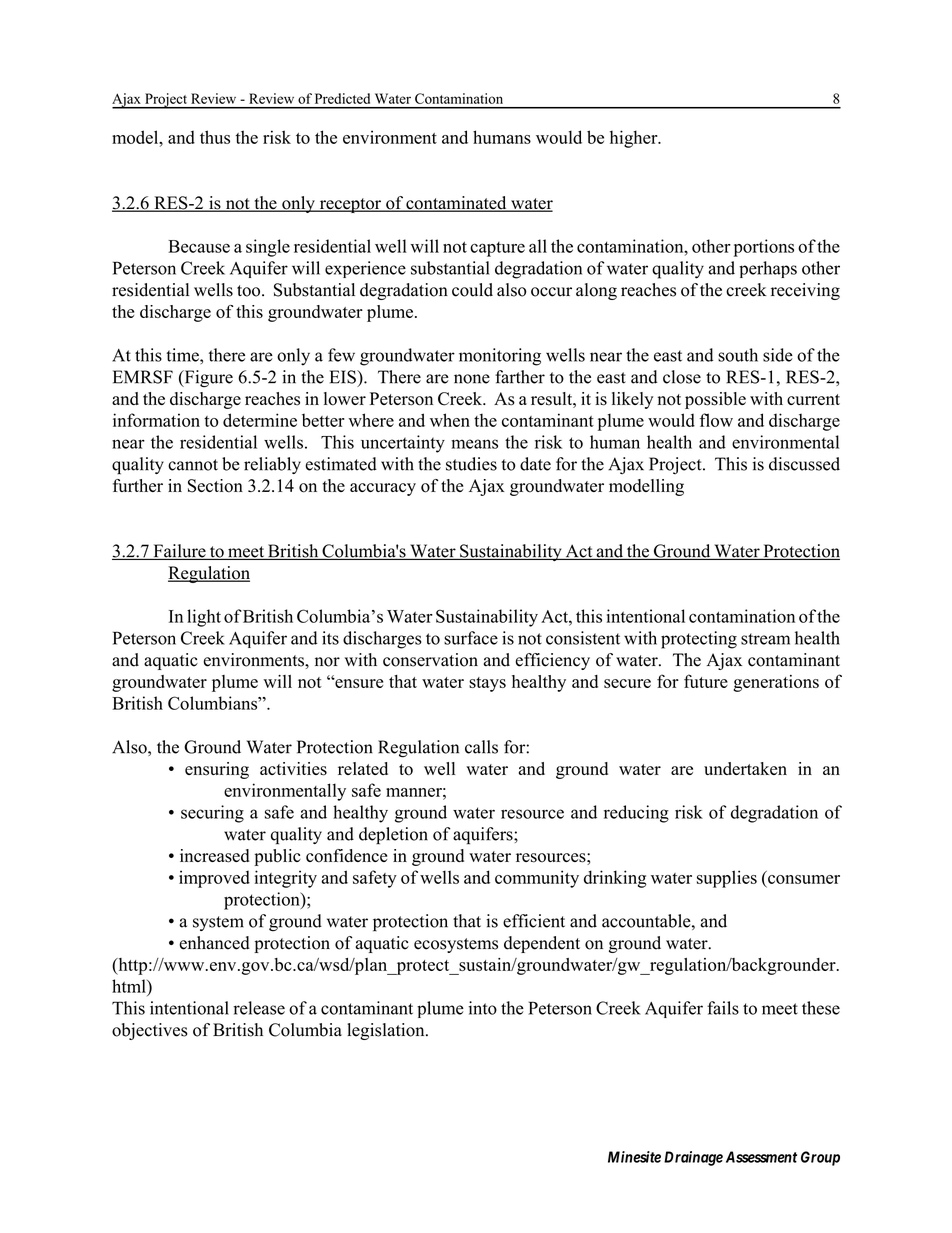 Image resolution: width=952 pixels, height=1233 pixels. Describe the element at coordinates (745, 768) in the document. I see `undertaken` at that location.
